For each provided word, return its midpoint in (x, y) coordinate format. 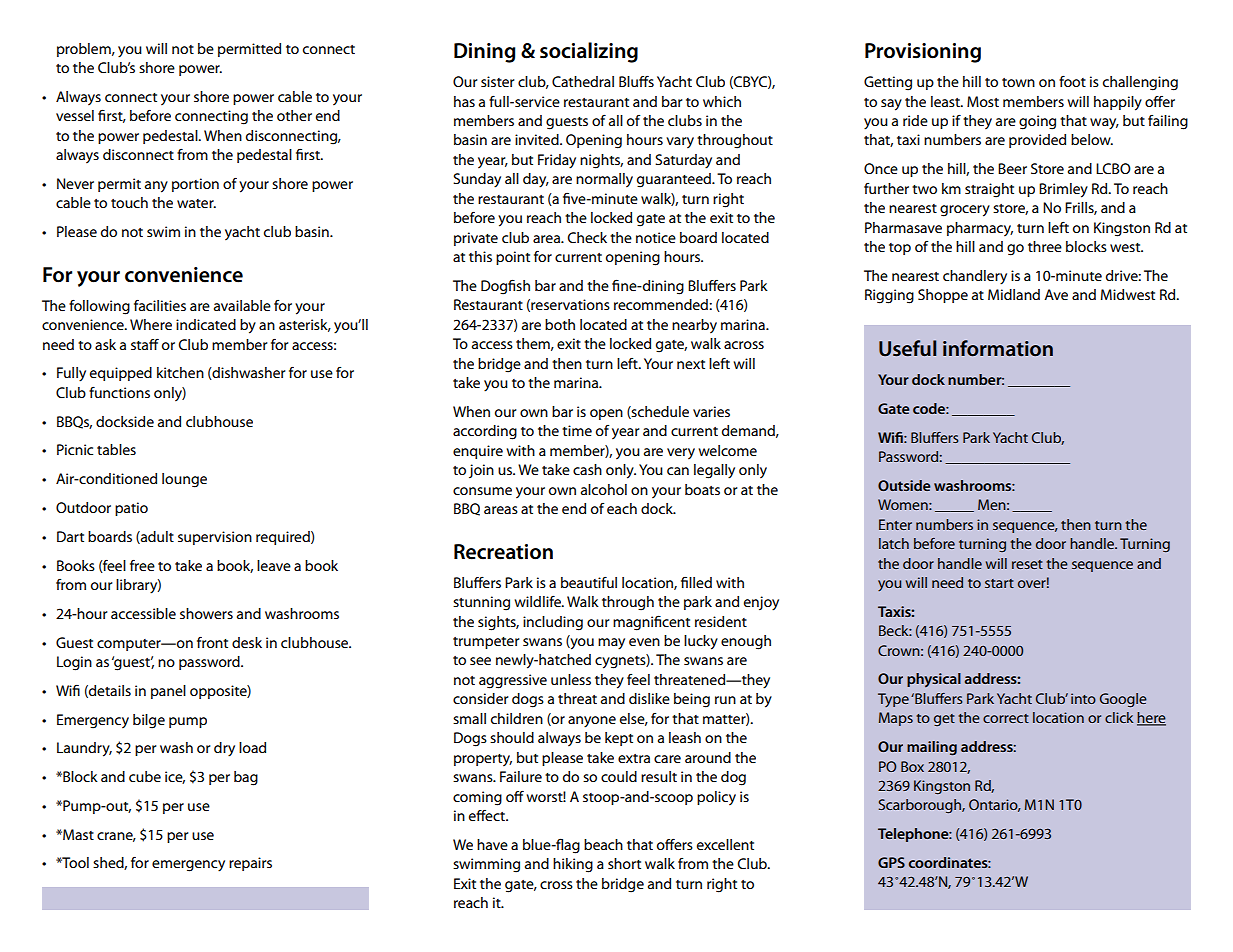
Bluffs (636, 81)
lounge (184, 480)
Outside (904, 485)
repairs (250, 864)
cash (587, 469)
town (1018, 82)
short (624, 863)
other (294, 115)
